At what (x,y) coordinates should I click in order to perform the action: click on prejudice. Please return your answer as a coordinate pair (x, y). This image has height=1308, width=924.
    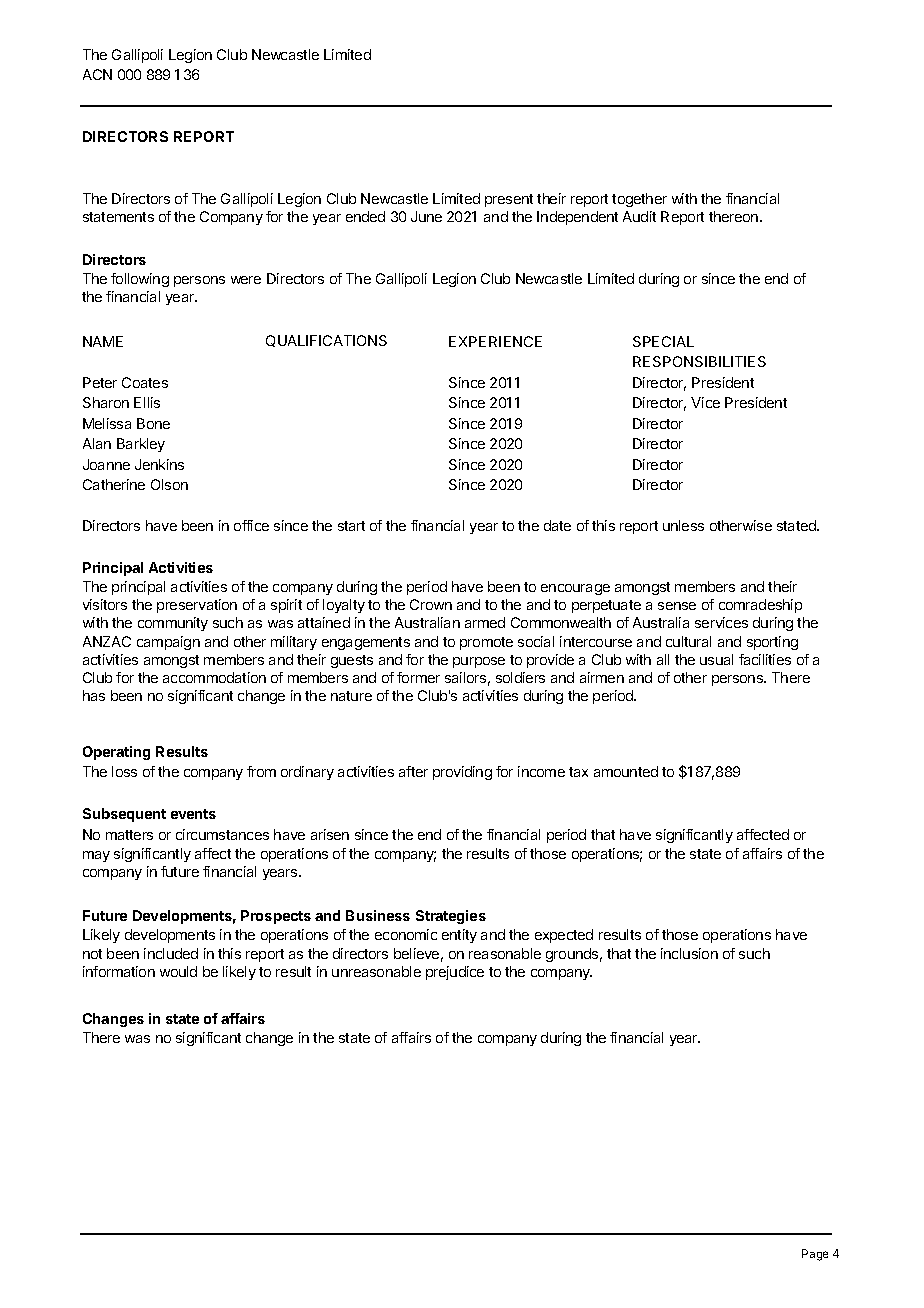
    Looking at the image, I should click on (455, 973).
